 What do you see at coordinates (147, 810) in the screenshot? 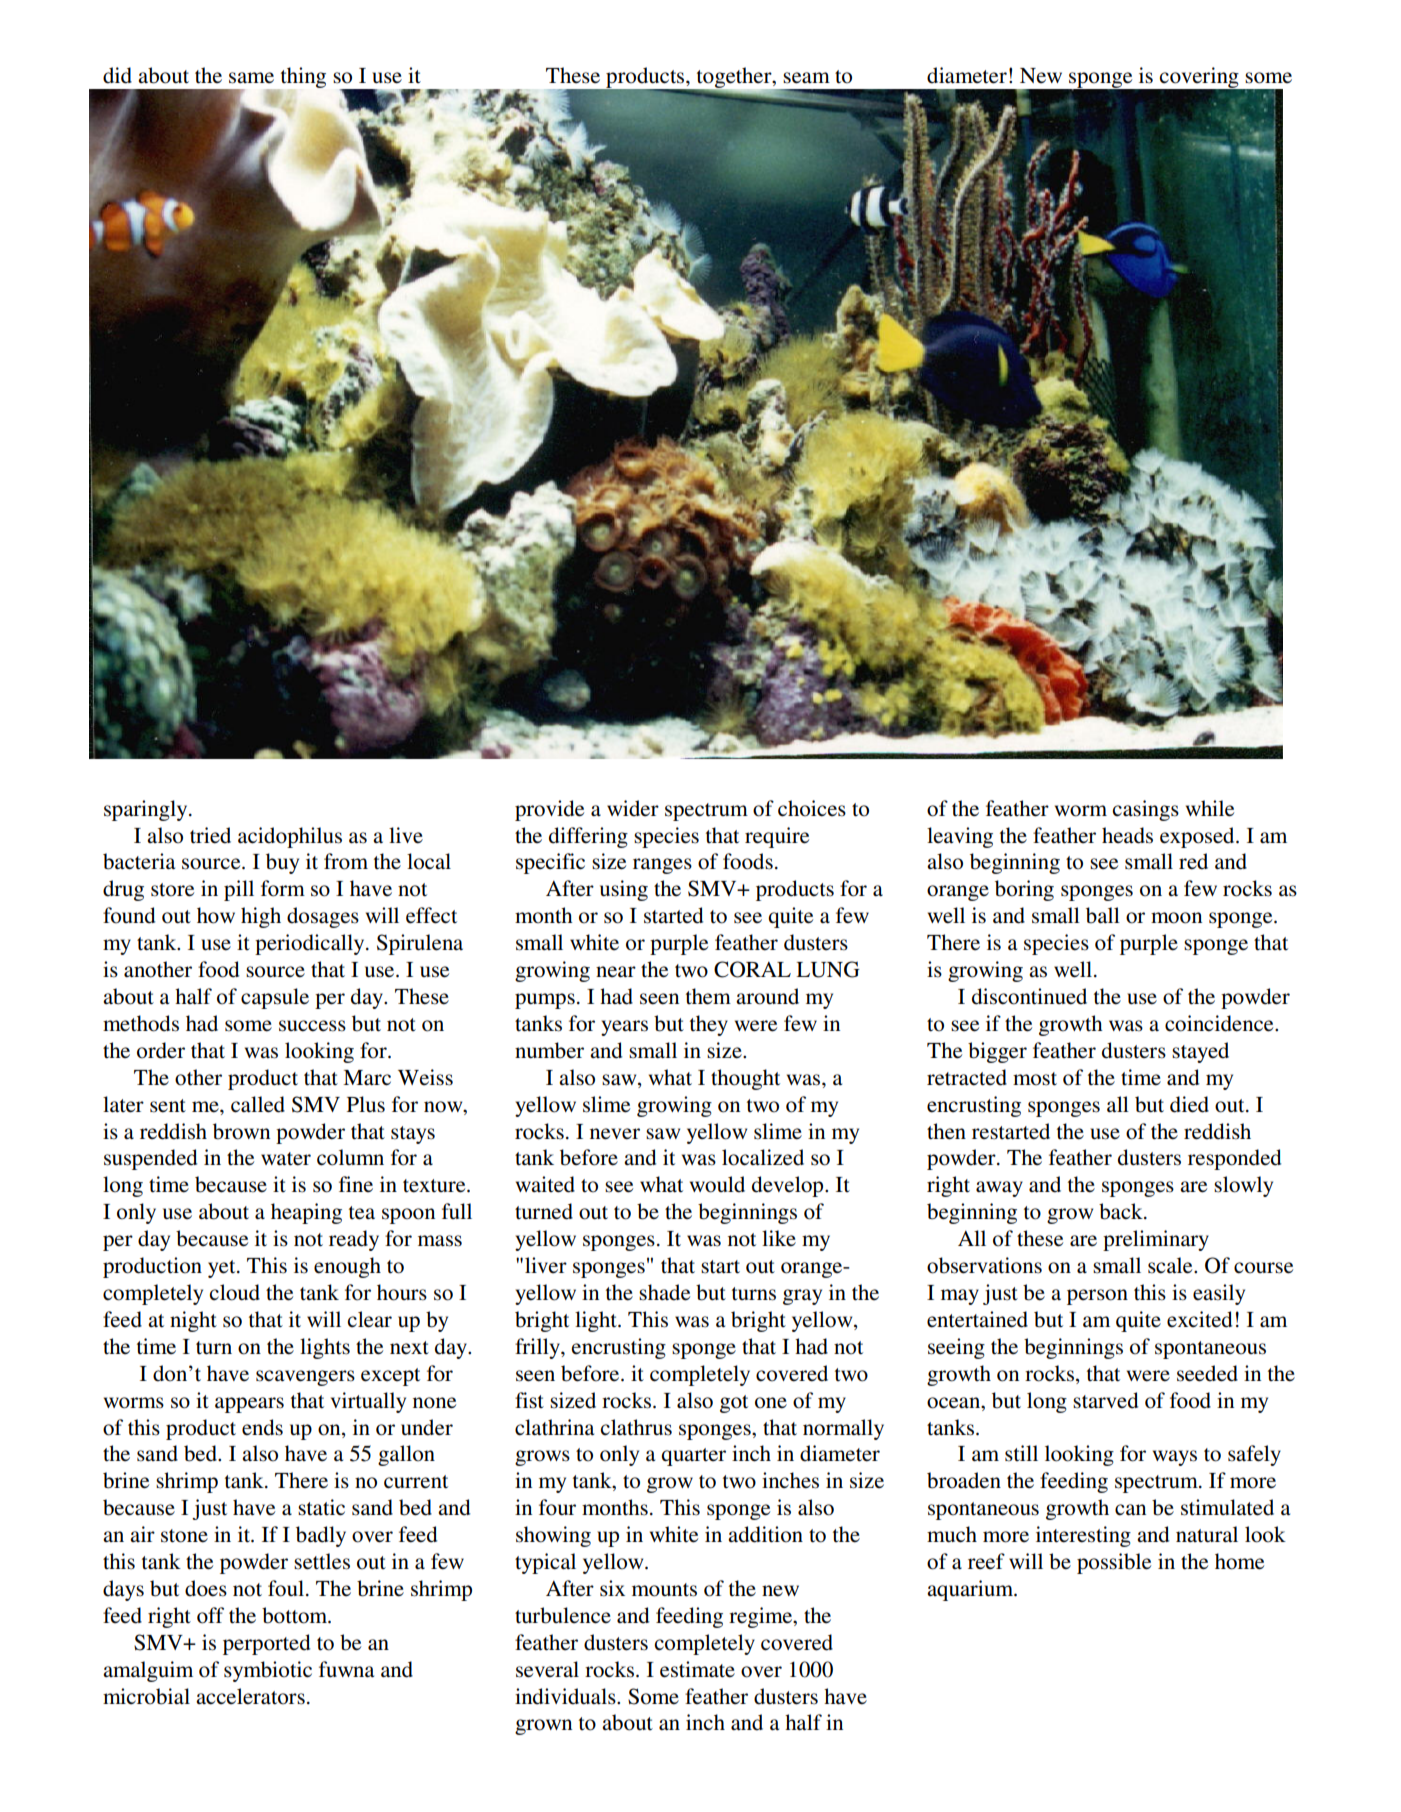
I see `sparingly` at bounding box center [147, 810].
